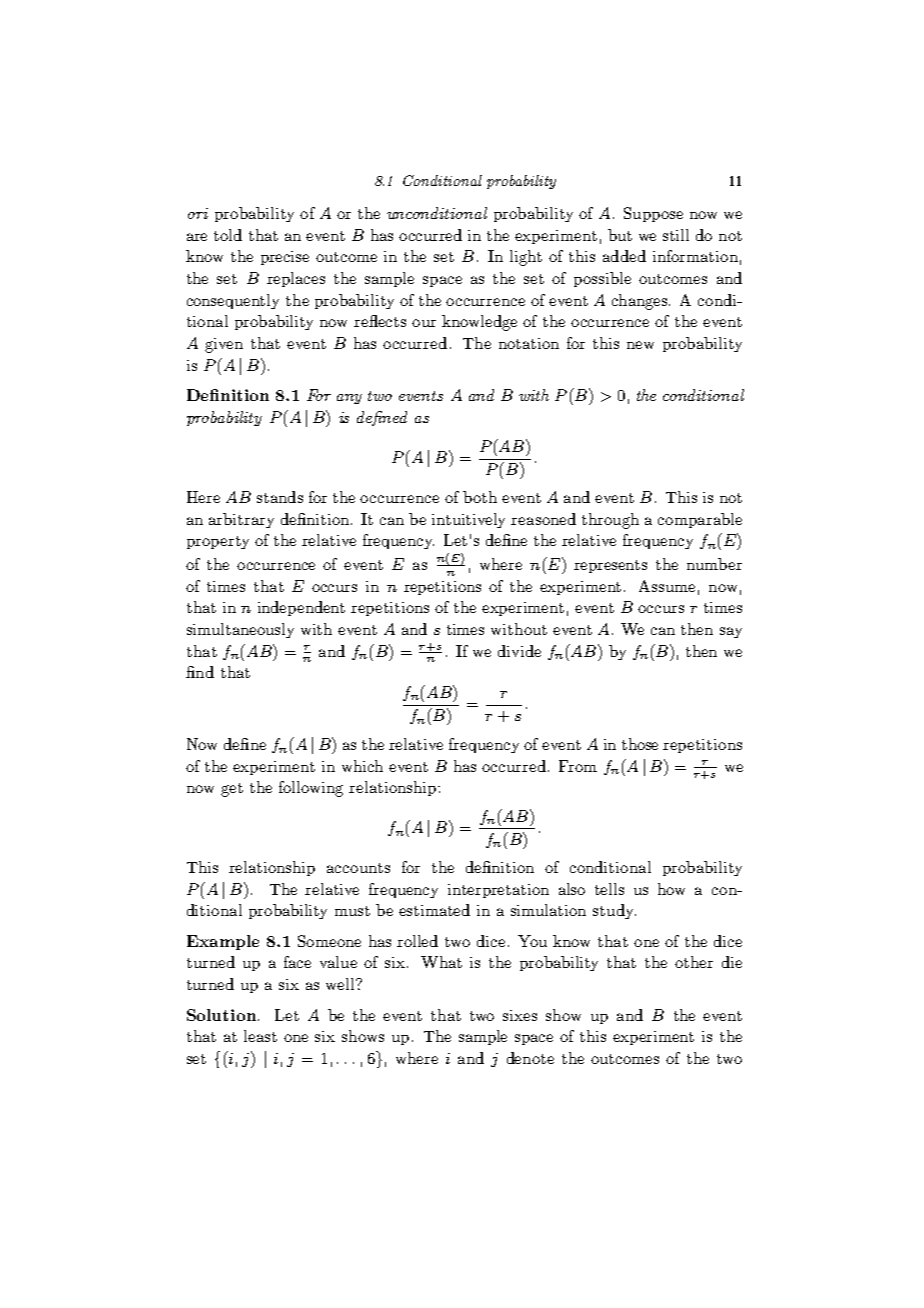 Image resolution: width=924 pixels, height=1308 pixels. What do you see at coordinates (519, 651) in the screenshot?
I see `divide` at bounding box center [519, 651].
